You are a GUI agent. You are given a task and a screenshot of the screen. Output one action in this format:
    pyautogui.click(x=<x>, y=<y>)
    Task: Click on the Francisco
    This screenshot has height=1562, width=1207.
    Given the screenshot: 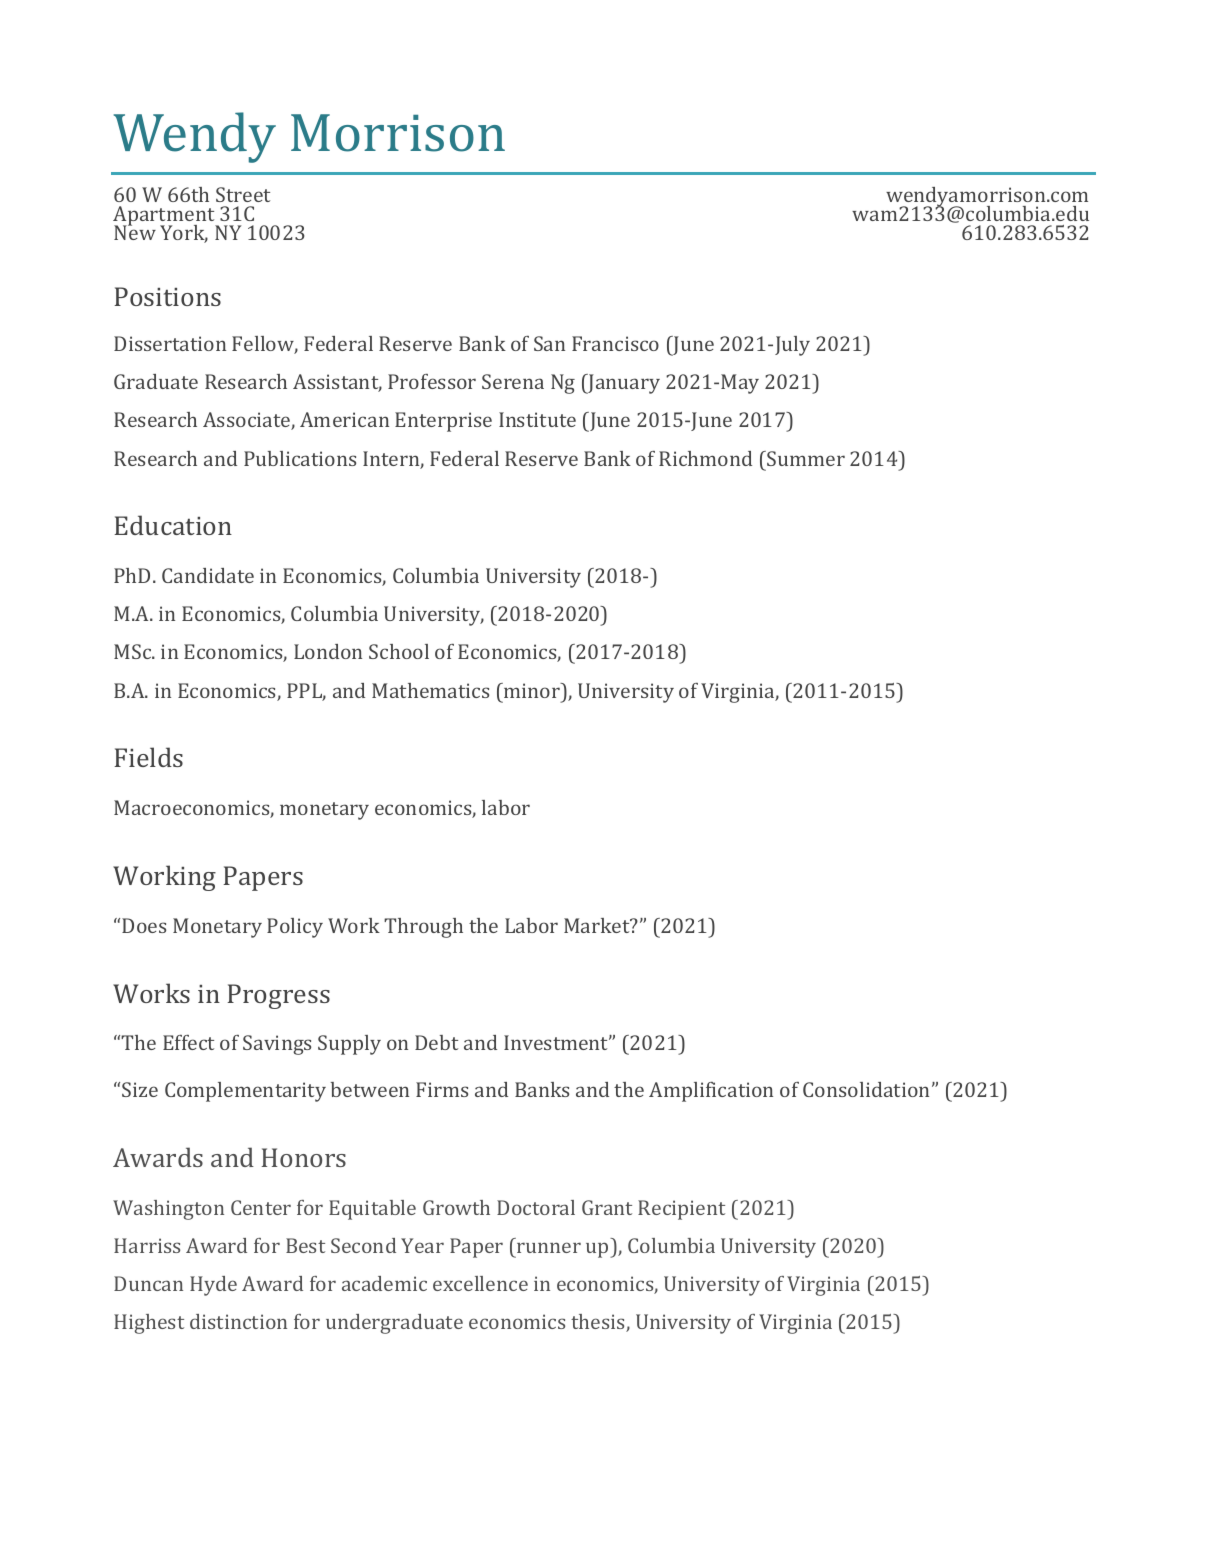 What is the action you would take?
    pyautogui.click(x=615, y=343)
